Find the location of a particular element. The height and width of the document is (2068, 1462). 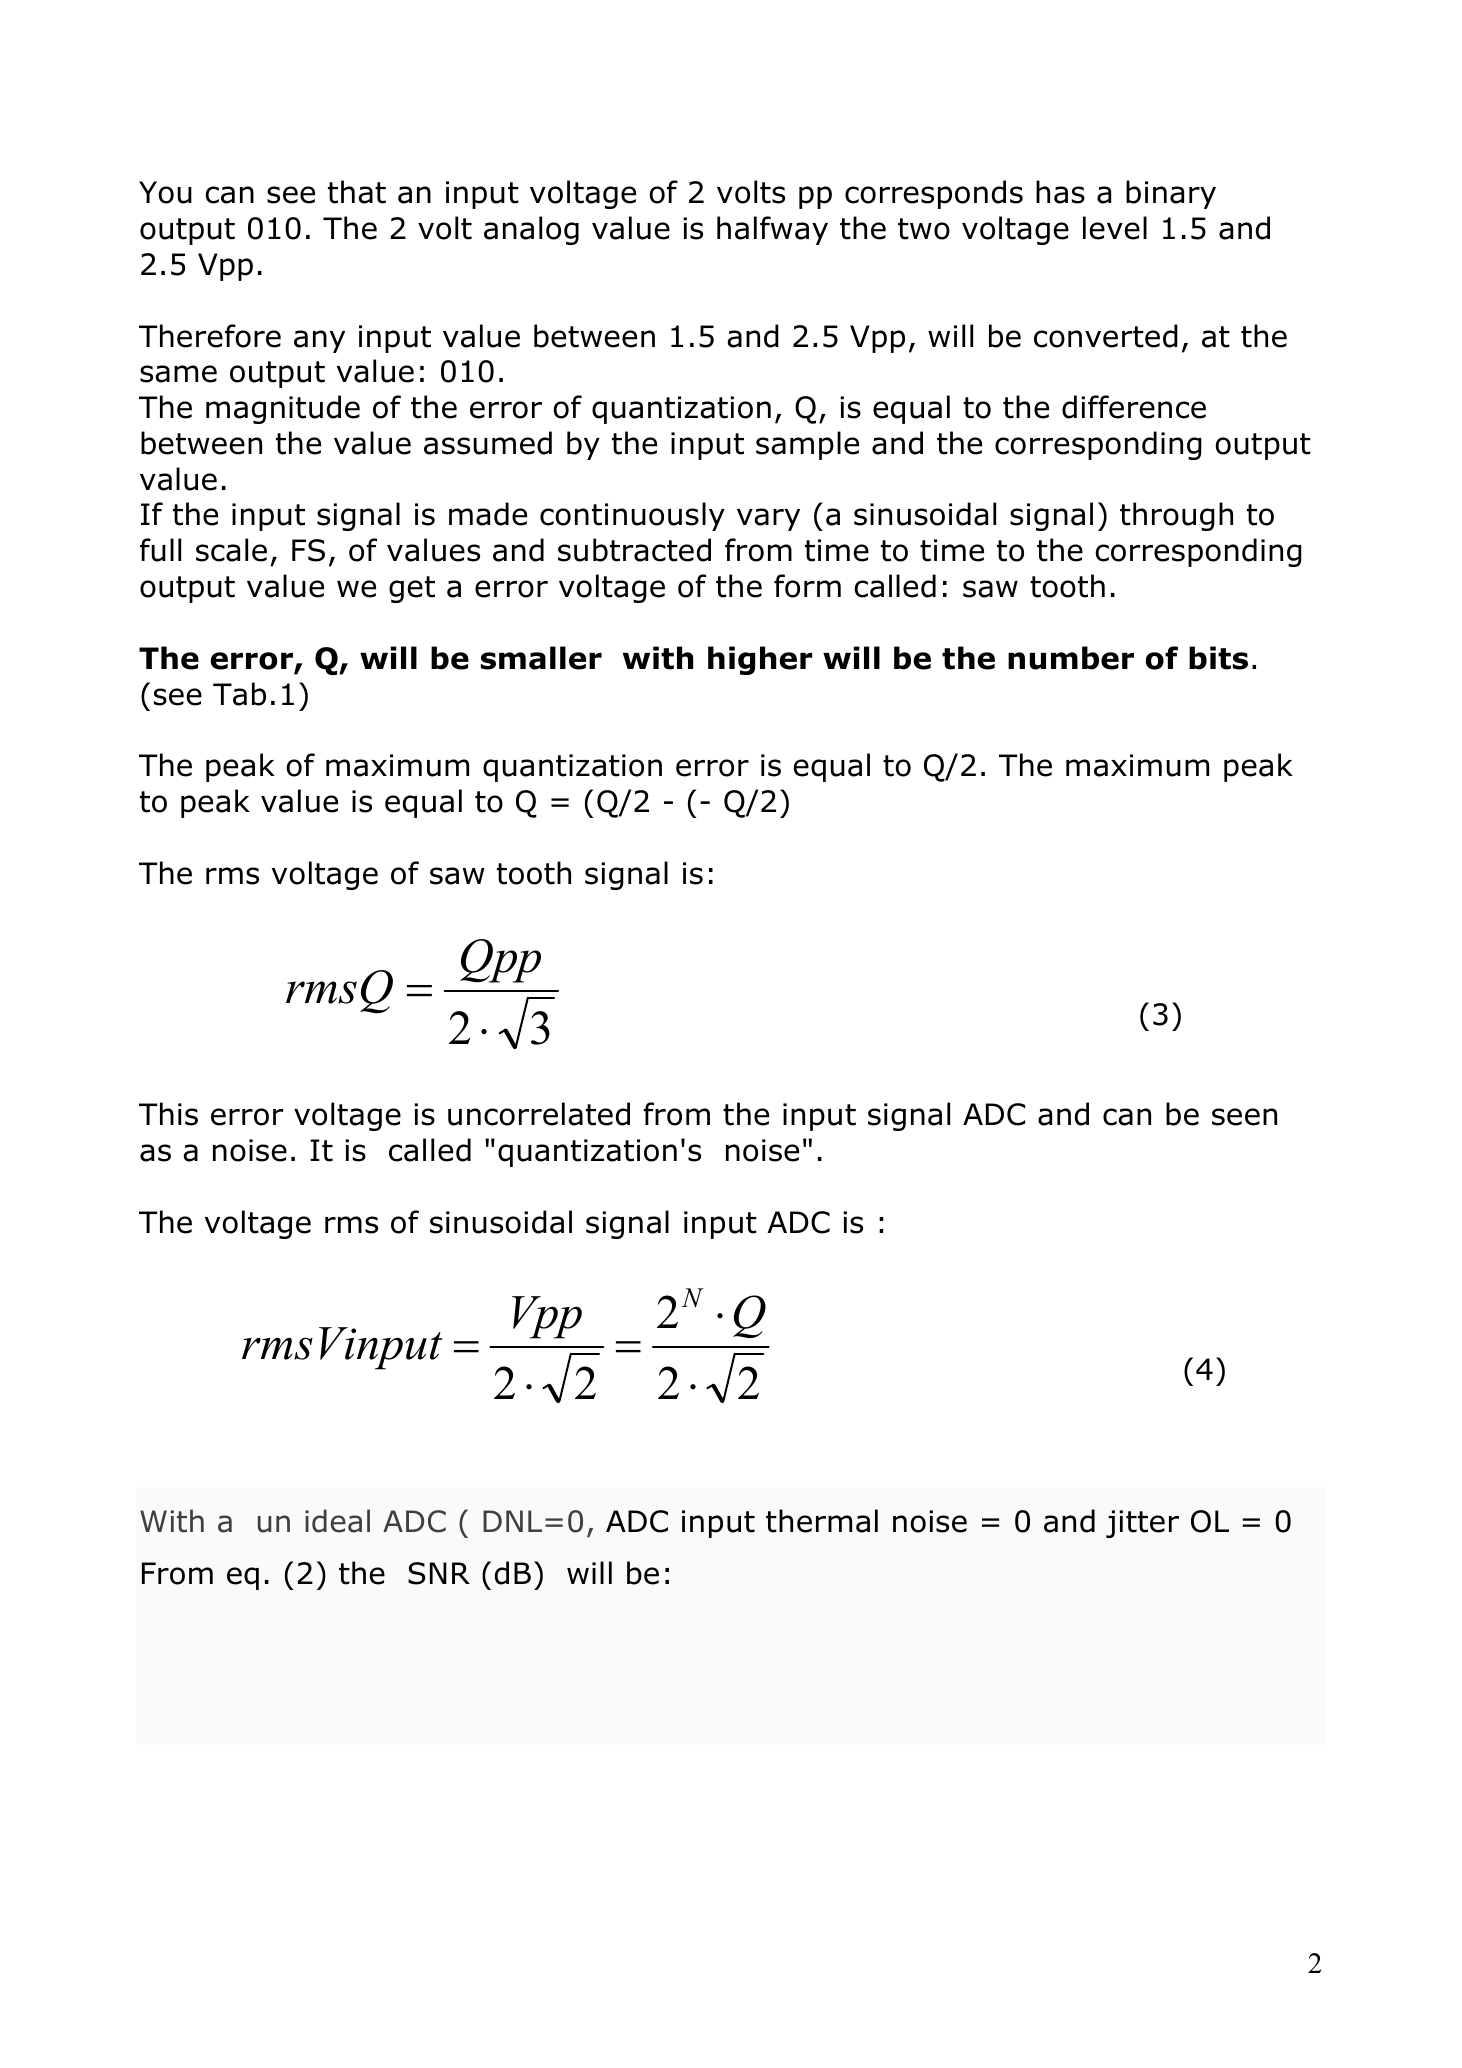

halfway is located at coordinates (772, 230).
